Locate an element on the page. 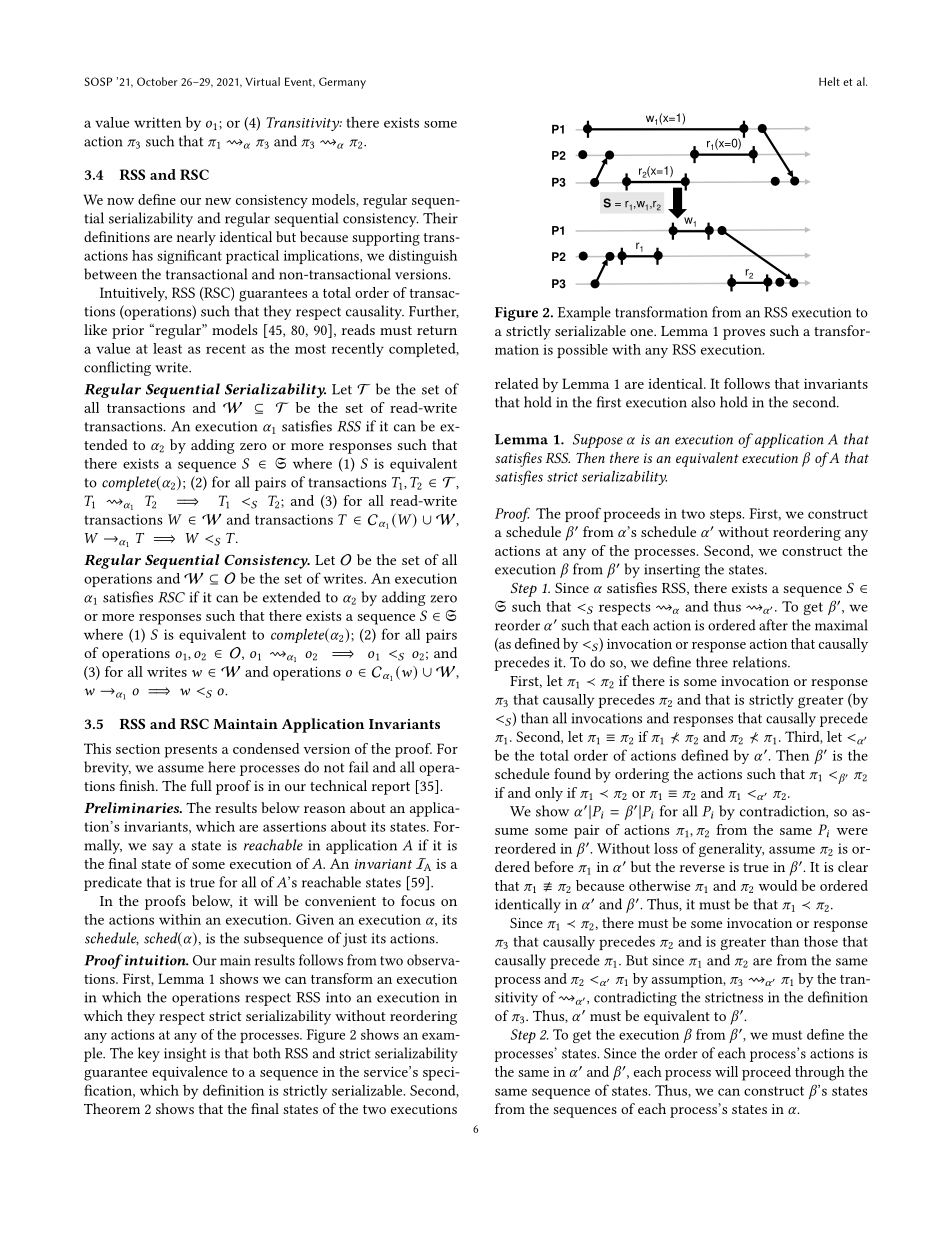 This document has width=952, height=1233. after is located at coordinates (773, 625).
